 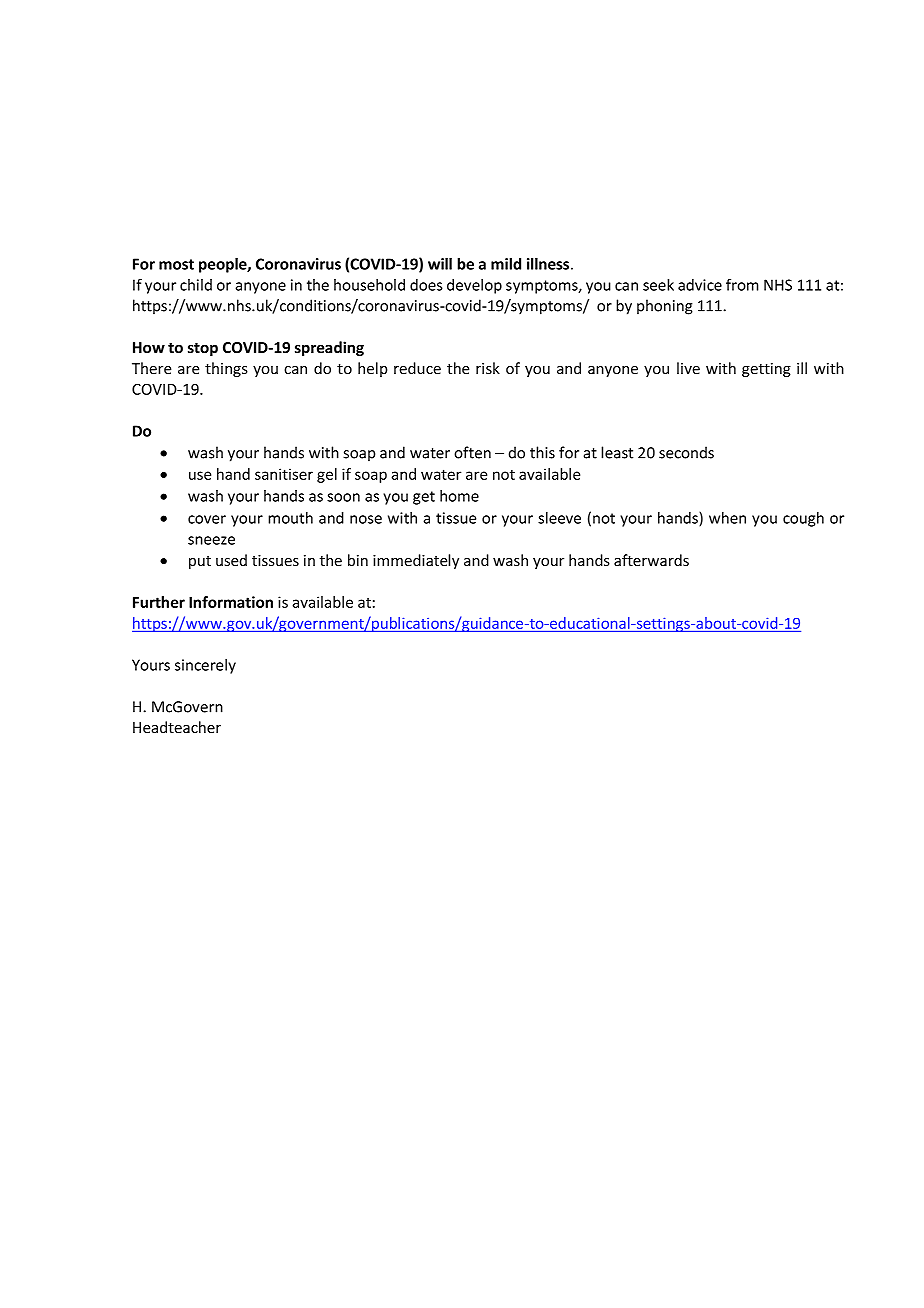 What do you see at coordinates (488, 368) in the document?
I see `risk` at bounding box center [488, 368].
